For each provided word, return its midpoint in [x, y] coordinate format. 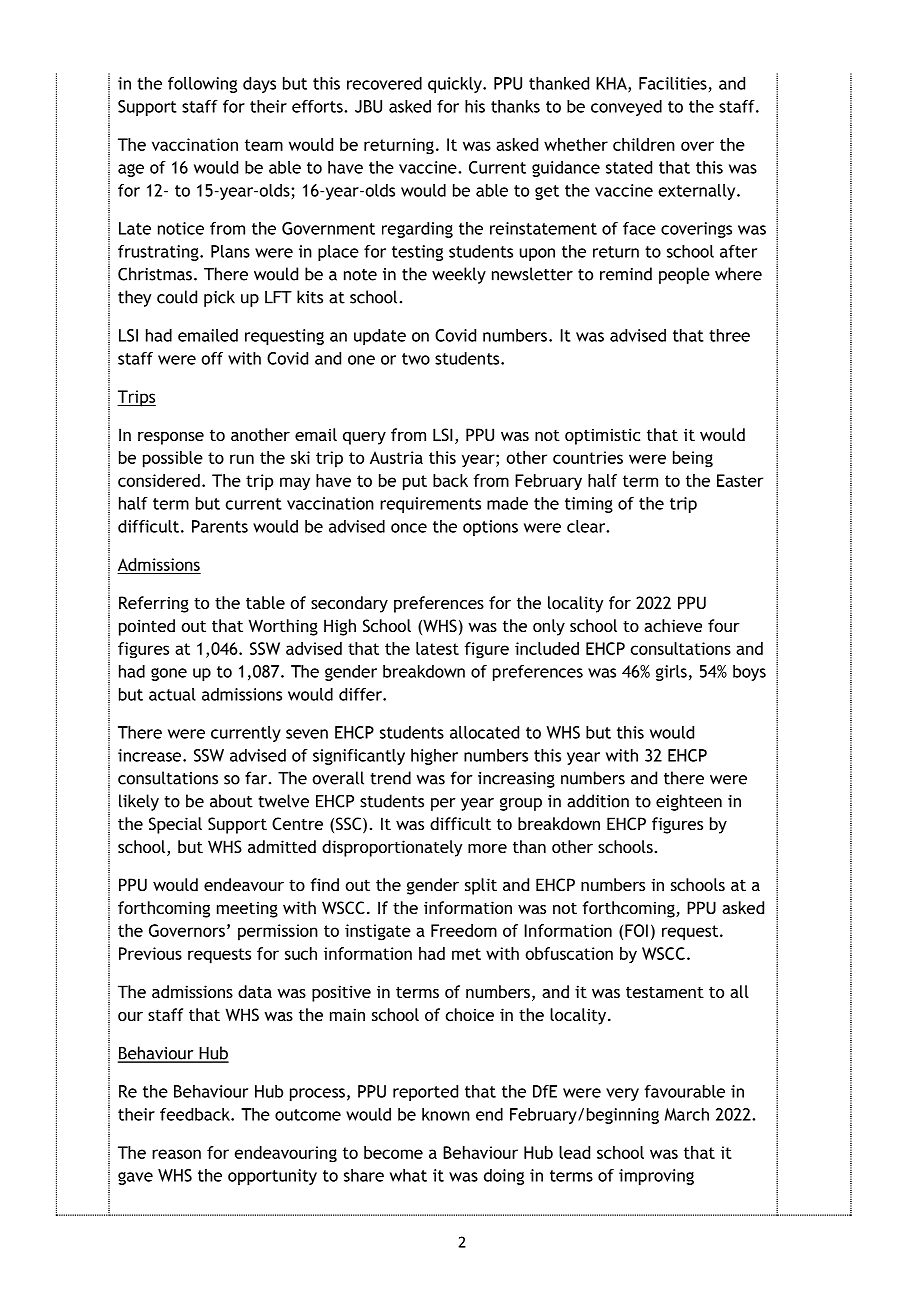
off [212, 358]
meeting [247, 910]
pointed [147, 627]
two [416, 359]
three [729, 335]
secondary [349, 604]
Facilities [673, 83]
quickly [456, 85]
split [481, 886]
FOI [636, 930]
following [202, 85]
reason [176, 1154]
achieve [673, 625]
